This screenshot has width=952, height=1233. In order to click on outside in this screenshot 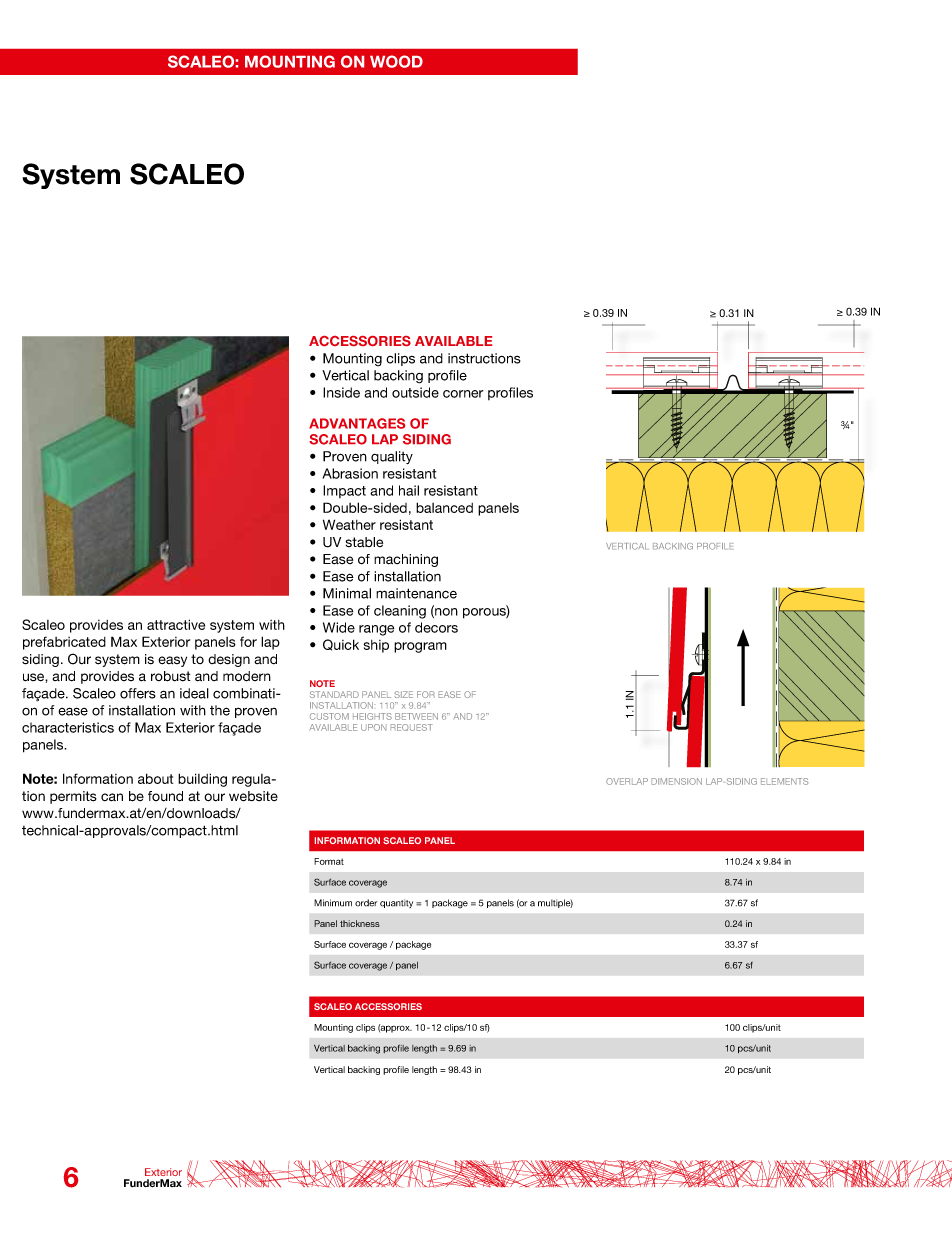, I will do `click(415, 392)`.
